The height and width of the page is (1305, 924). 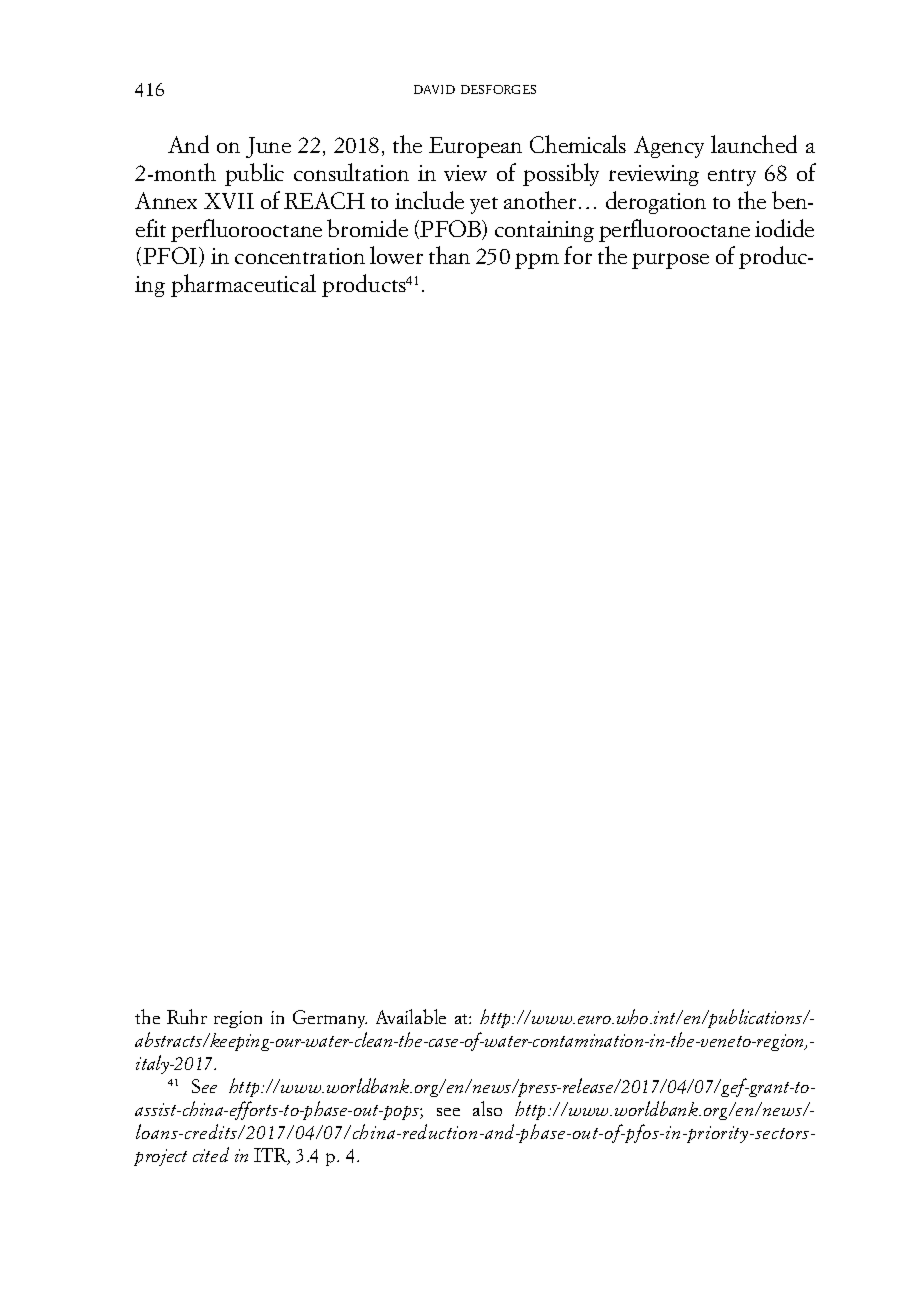 I want to click on purpose, so click(x=670, y=261).
